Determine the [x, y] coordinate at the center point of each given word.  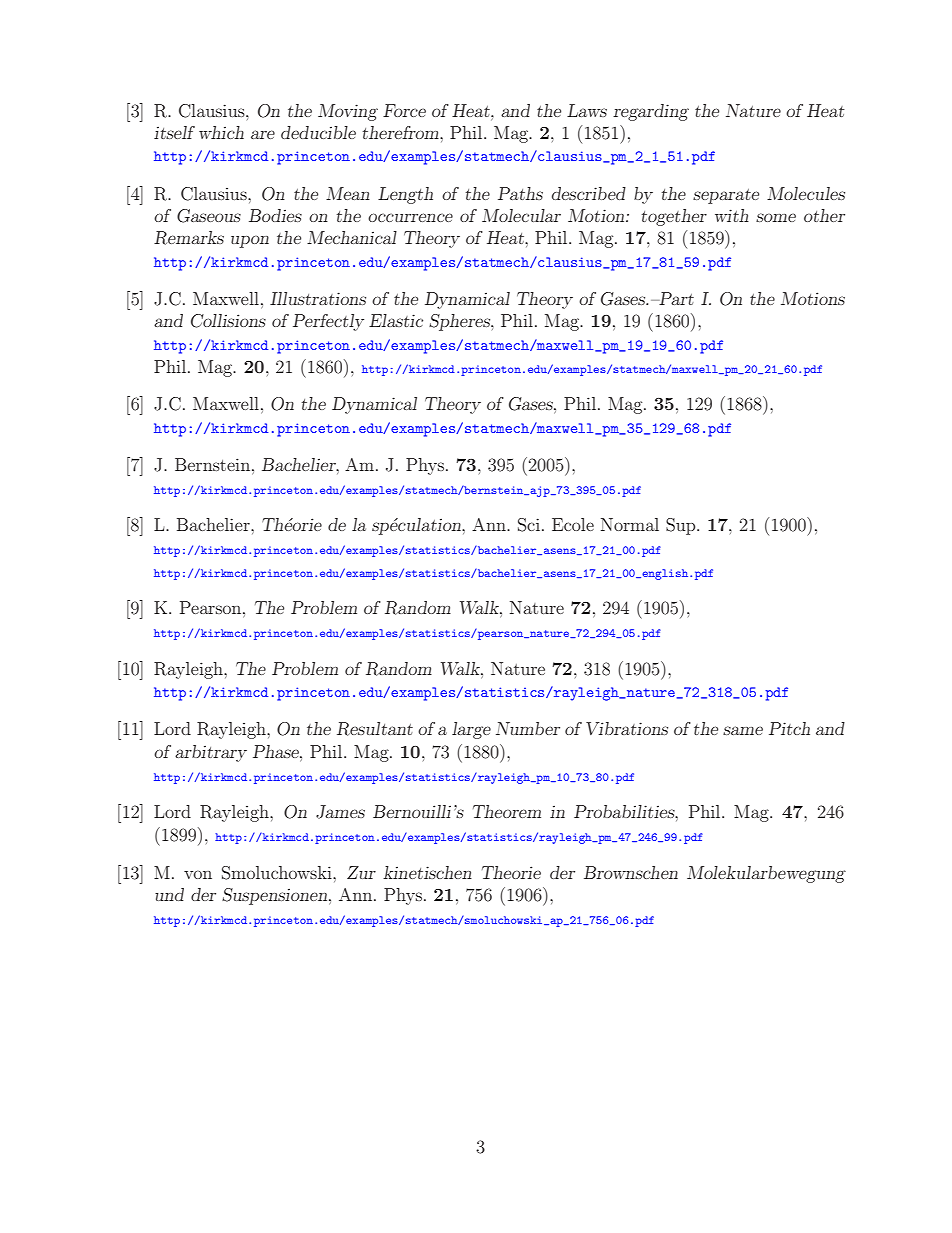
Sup [682, 526]
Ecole [573, 524]
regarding [651, 112]
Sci [529, 525]
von [198, 874]
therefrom [402, 132]
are [263, 134]
